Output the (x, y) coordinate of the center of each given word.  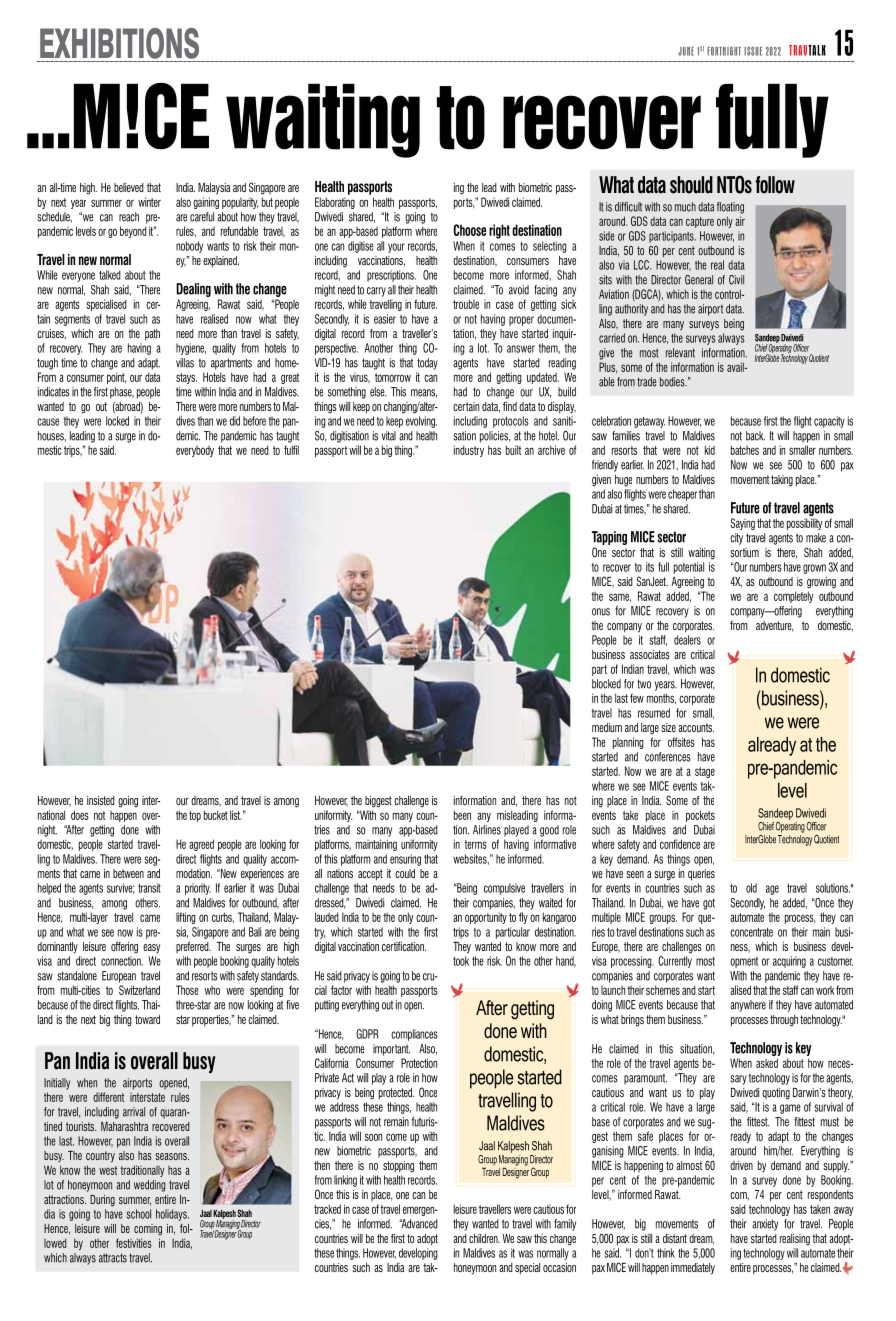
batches (745, 450)
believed (129, 187)
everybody (195, 451)
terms (475, 844)
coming (148, 1229)
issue (753, 51)
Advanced (418, 1224)
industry (469, 451)
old (751, 888)
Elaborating (335, 203)
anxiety (765, 1225)
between (128, 873)
